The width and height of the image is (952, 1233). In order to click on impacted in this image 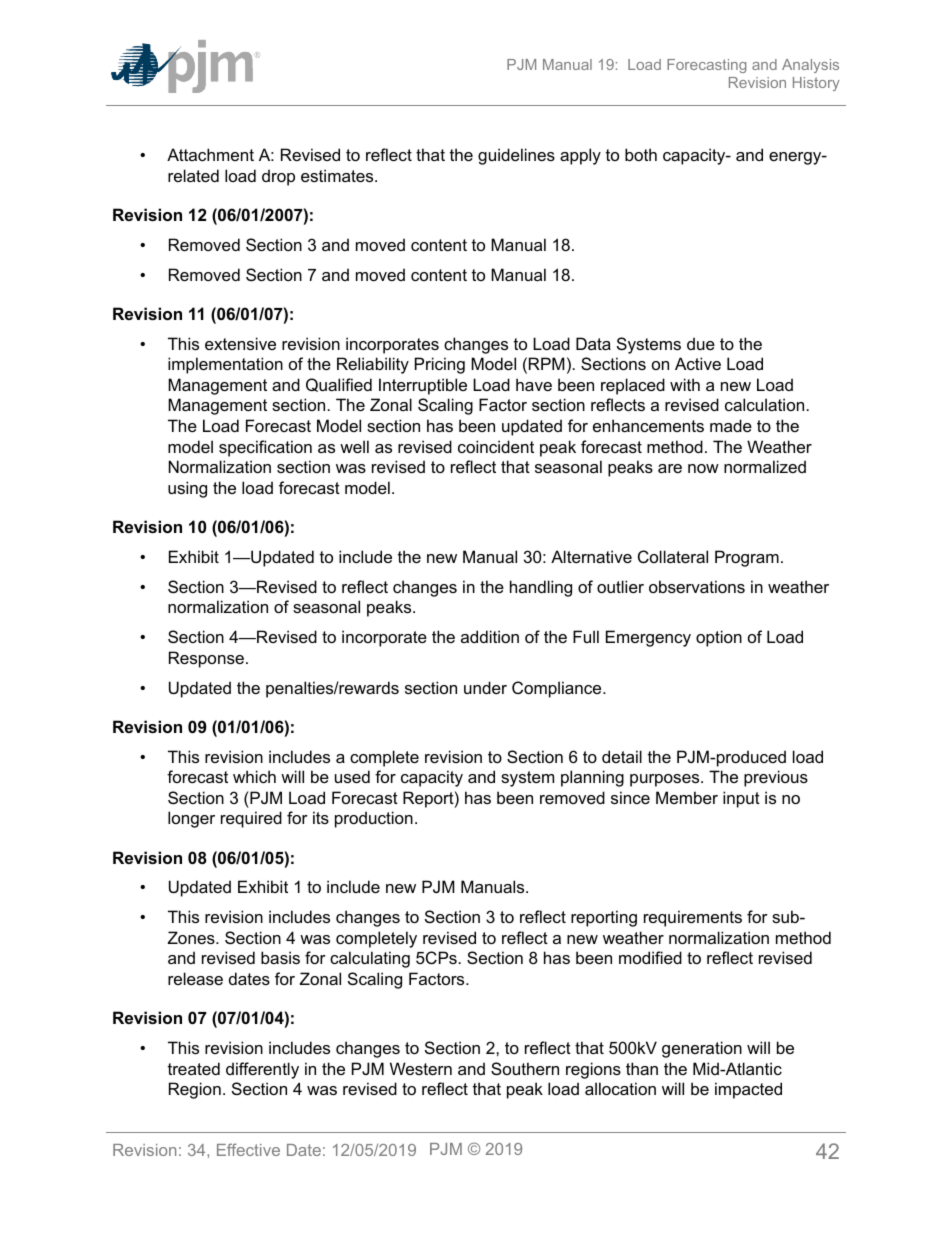, I will do `click(748, 1090)`.
